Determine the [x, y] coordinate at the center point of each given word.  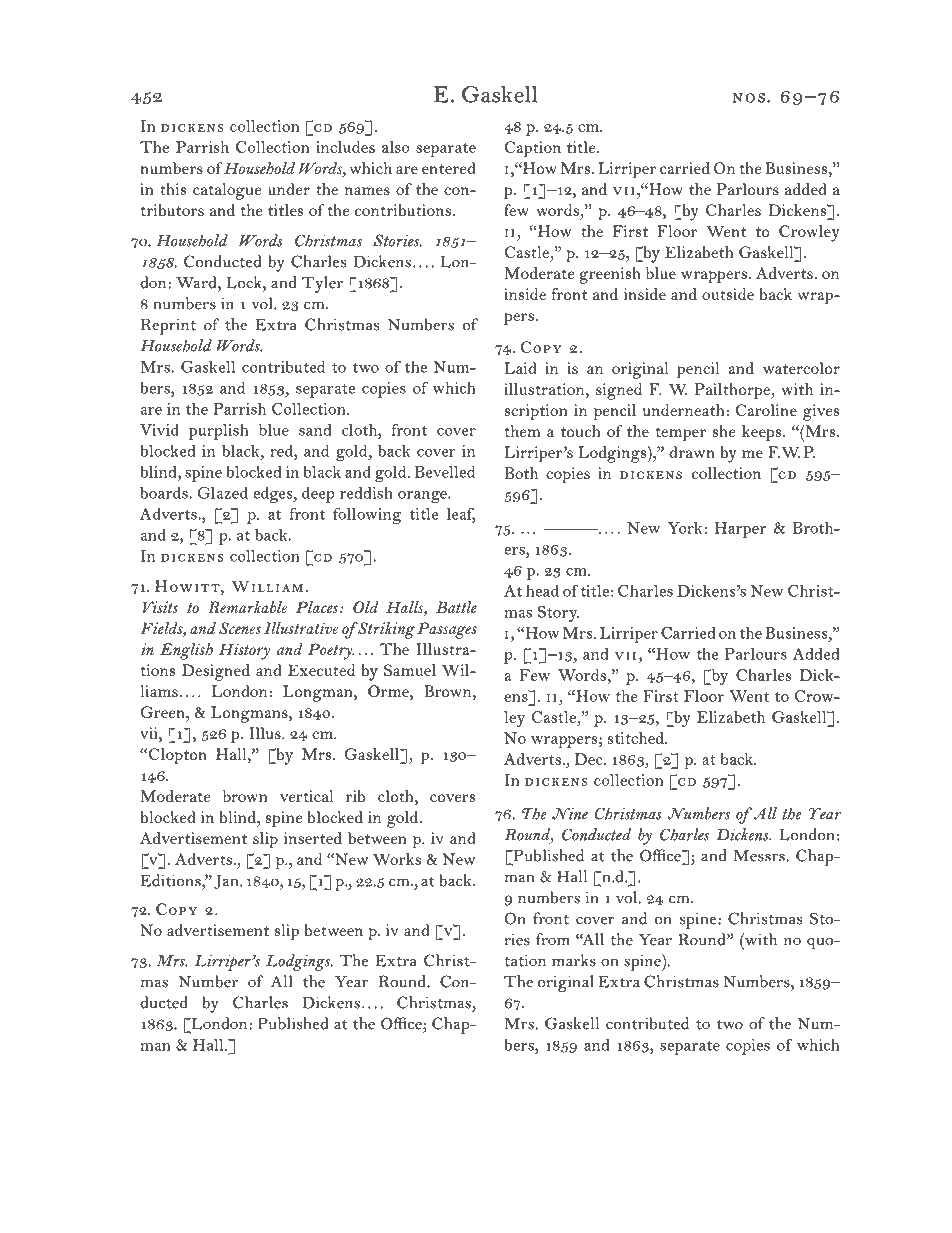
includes [345, 147]
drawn [692, 452]
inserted [313, 838]
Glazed [222, 492]
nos [748, 98]
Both [521, 473]
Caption [533, 149]
